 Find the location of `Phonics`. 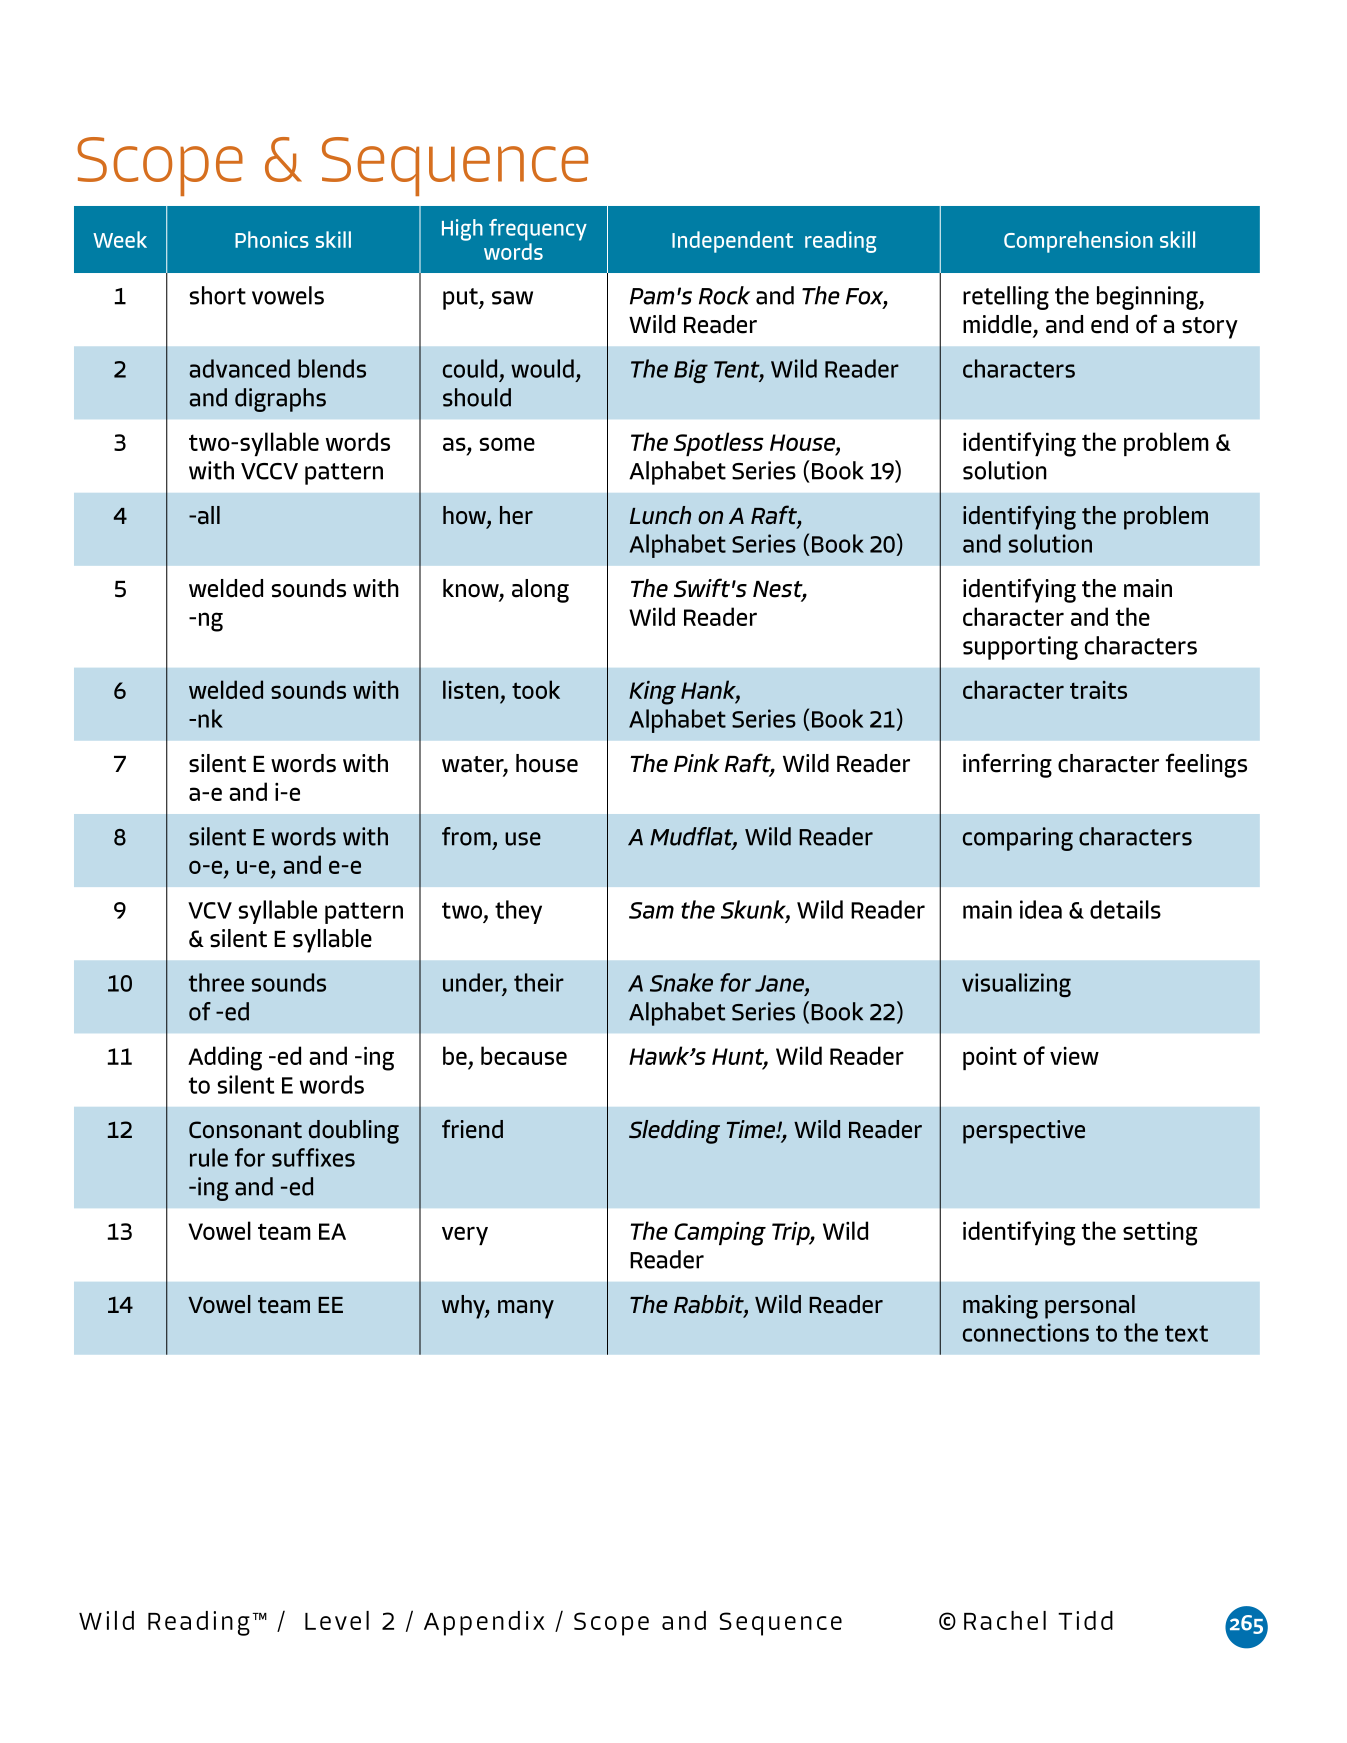

Phonics is located at coordinates (272, 239).
